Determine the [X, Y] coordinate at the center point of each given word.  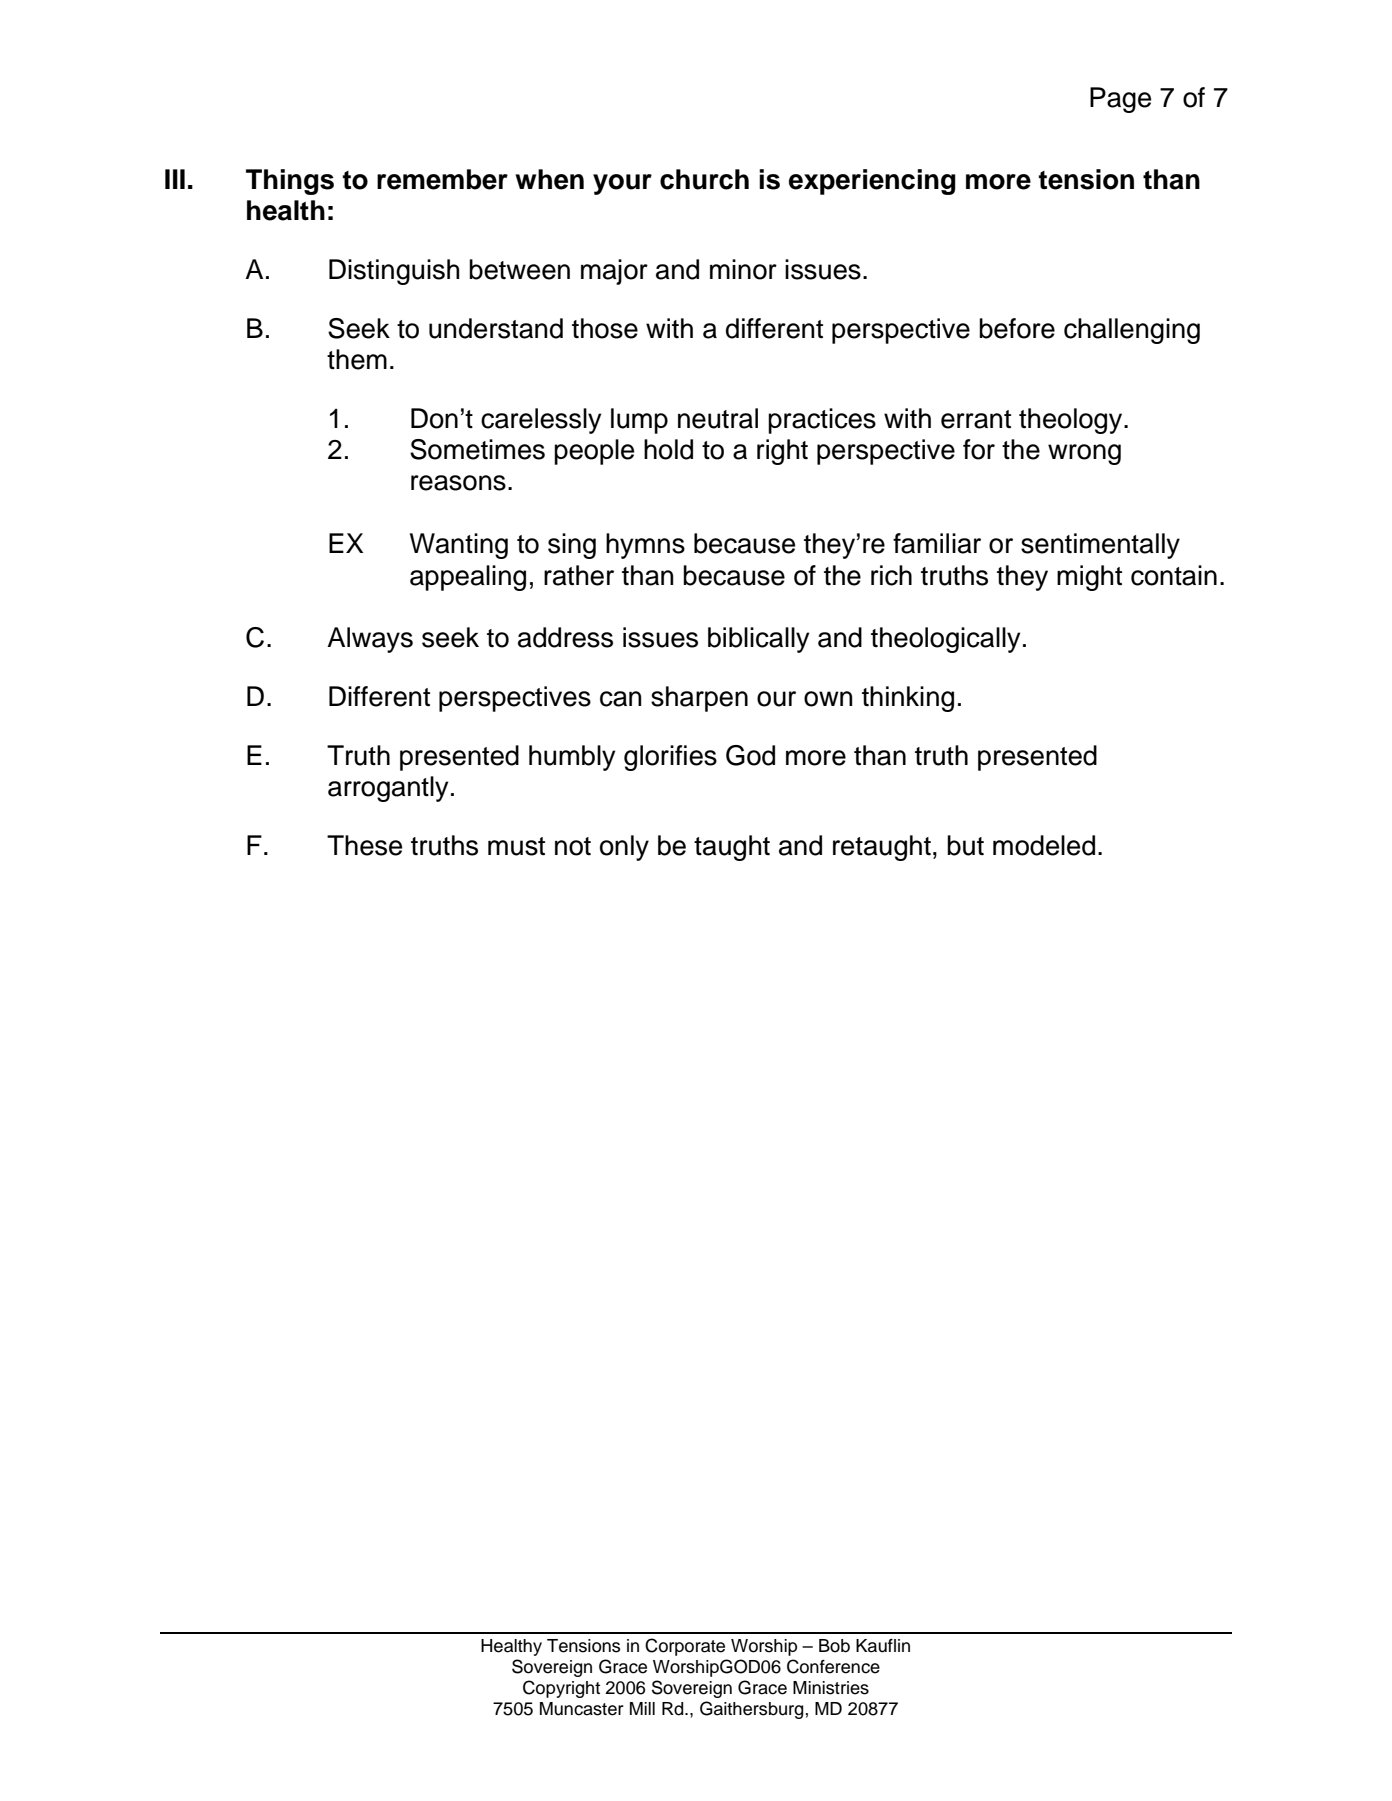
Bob [834, 1646]
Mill [642, 1708]
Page [1120, 100]
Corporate [685, 1647]
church [704, 179]
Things [290, 182]
